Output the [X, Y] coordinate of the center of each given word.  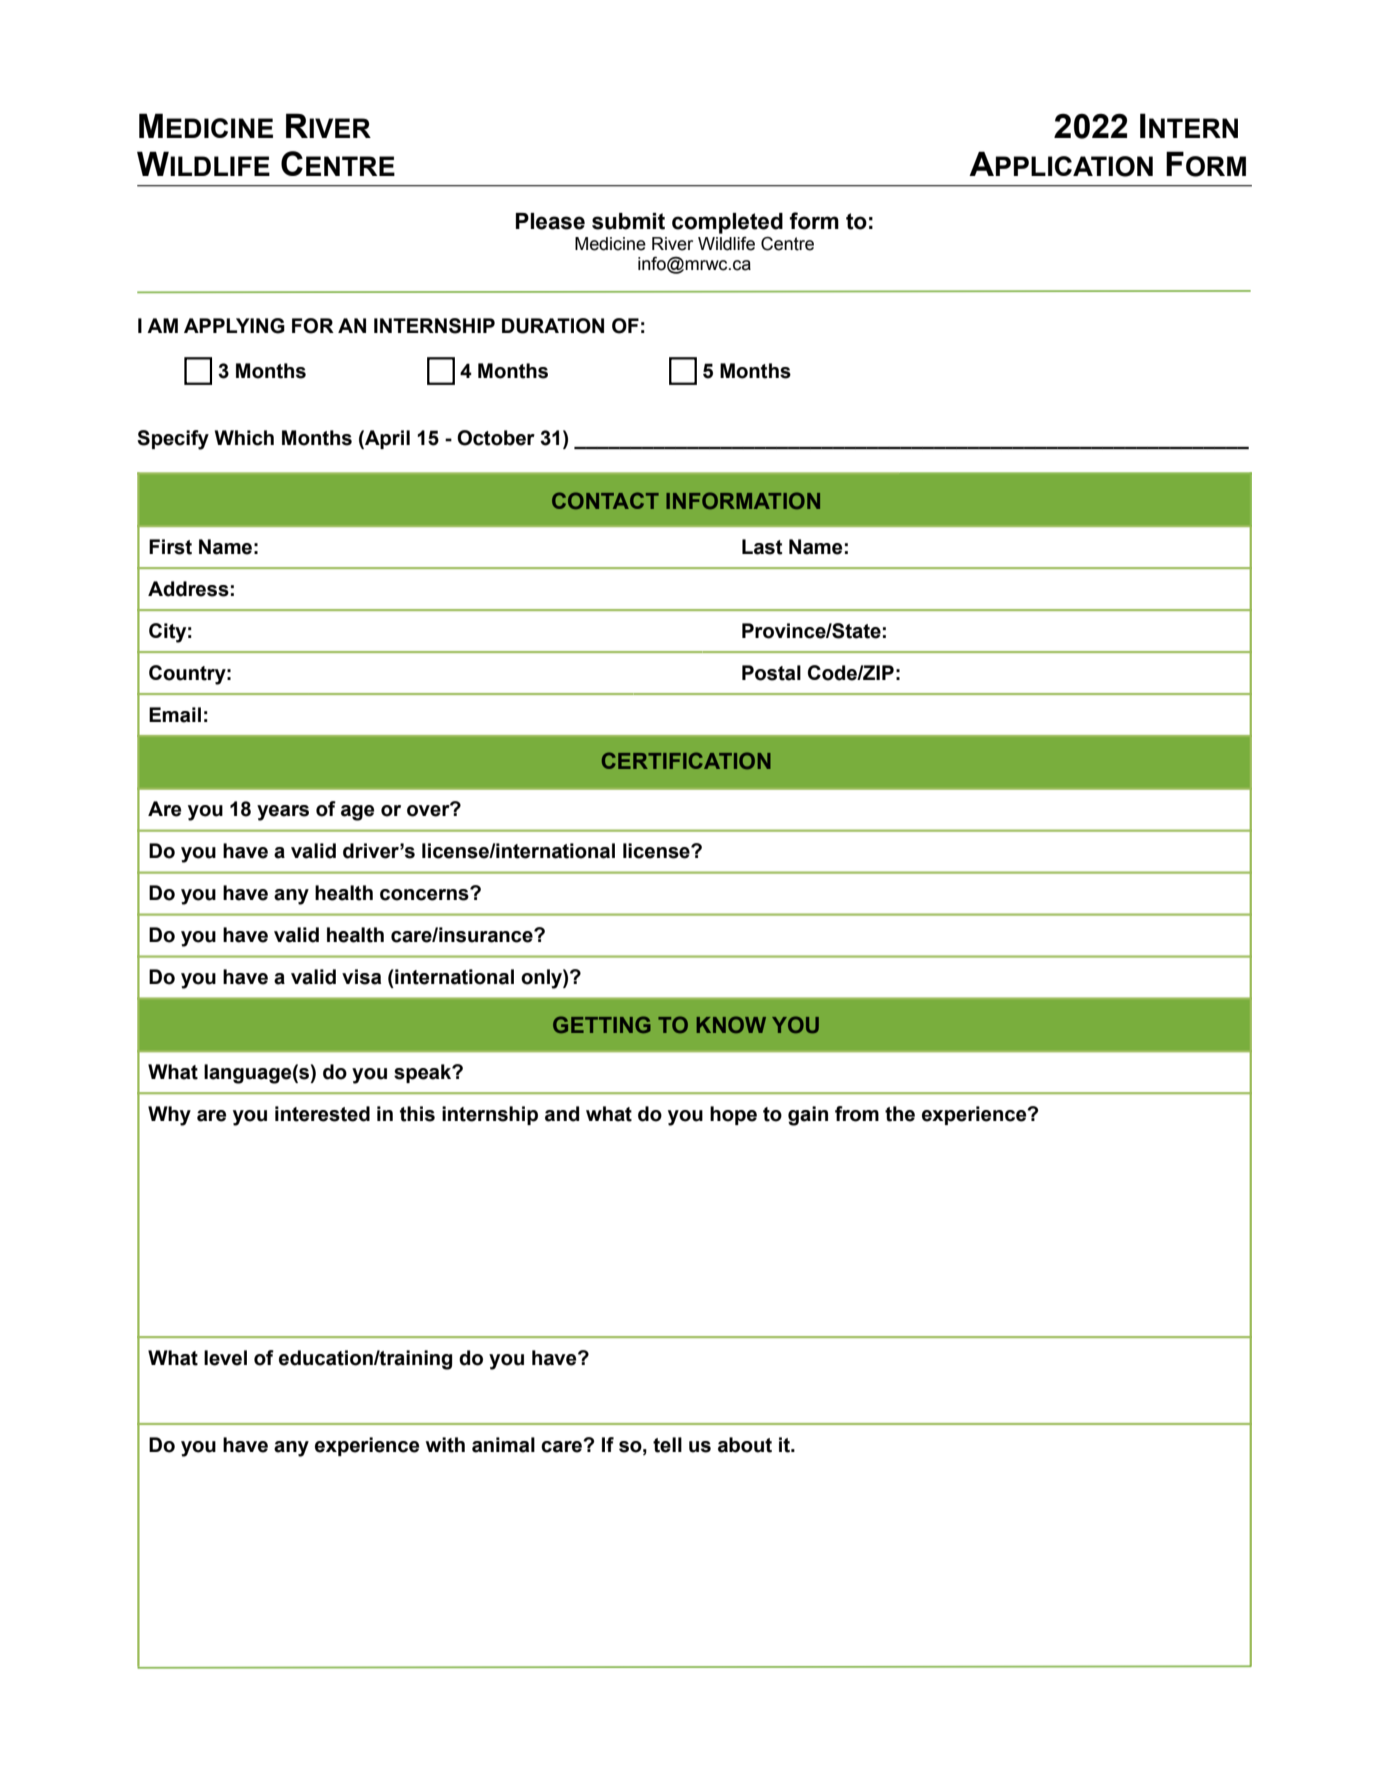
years [283, 813]
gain [808, 1116]
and [562, 1114]
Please [550, 221]
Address [188, 589]
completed [727, 223]
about [745, 1445]
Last [762, 547]
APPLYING [234, 326]
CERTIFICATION [686, 760]
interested [322, 1114]
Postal [771, 673]
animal [503, 1445]
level [225, 1358]
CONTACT [605, 500]
